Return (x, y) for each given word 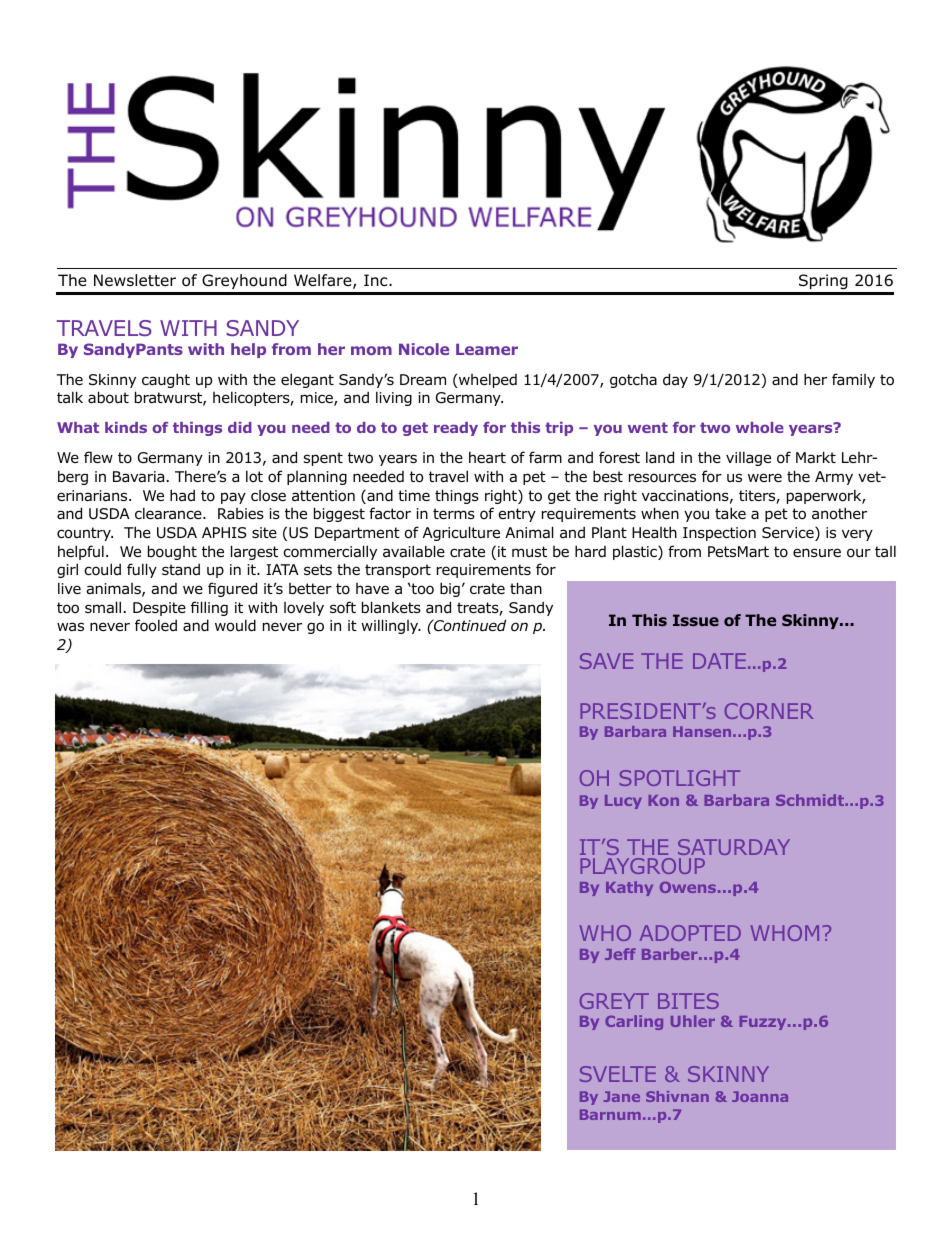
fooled (156, 625)
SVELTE (618, 1074)
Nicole (424, 349)
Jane (622, 1096)
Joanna (760, 1096)
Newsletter (135, 280)
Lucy (623, 802)
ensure (817, 552)
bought (172, 552)
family (853, 380)
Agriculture (461, 533)
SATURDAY (734, 849)
